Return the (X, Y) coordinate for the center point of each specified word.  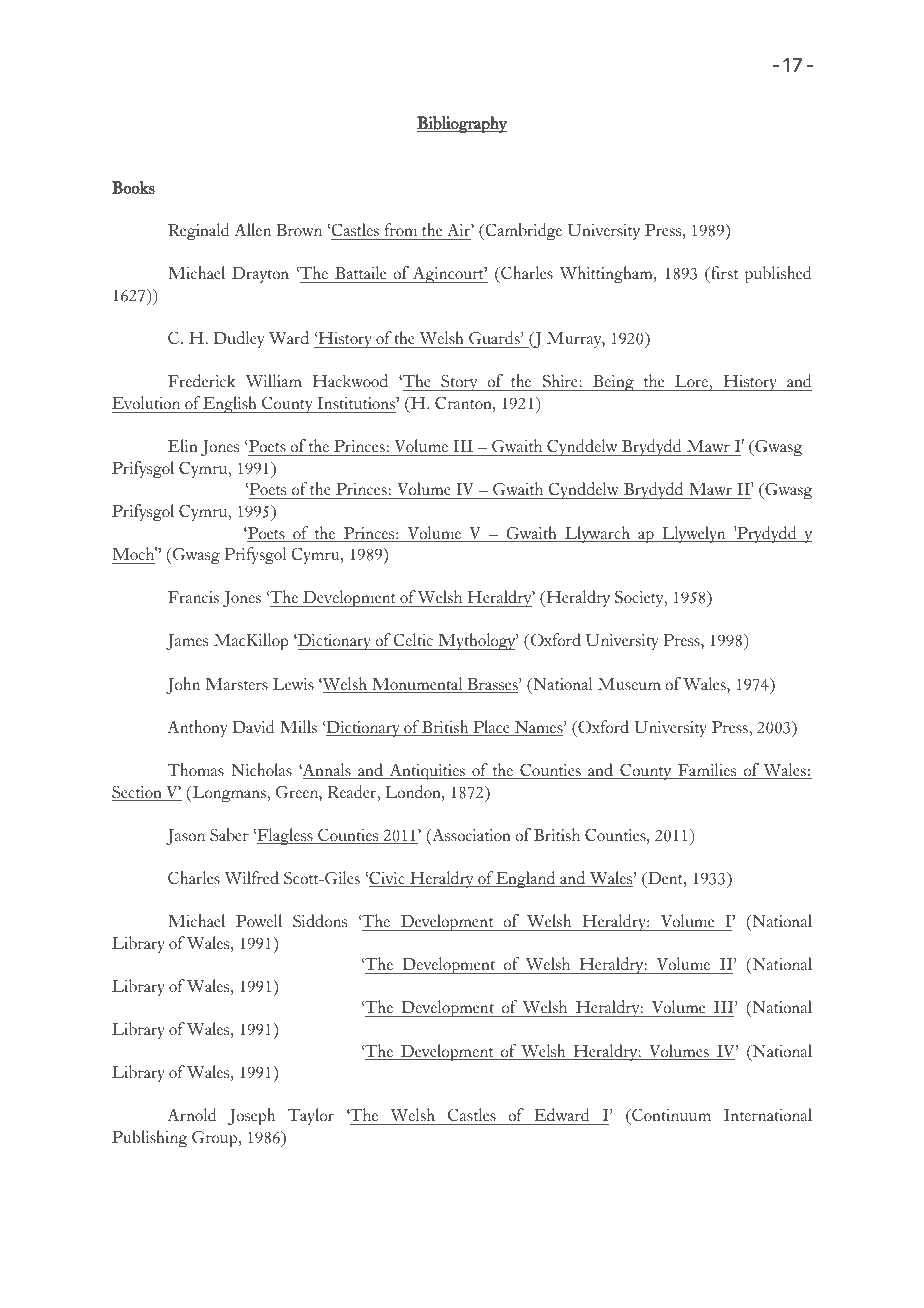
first (723, 274)
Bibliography (462, 124)
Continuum (670, 1115)
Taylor (311, 1116)
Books (133, 187)
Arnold (192, 1115)
